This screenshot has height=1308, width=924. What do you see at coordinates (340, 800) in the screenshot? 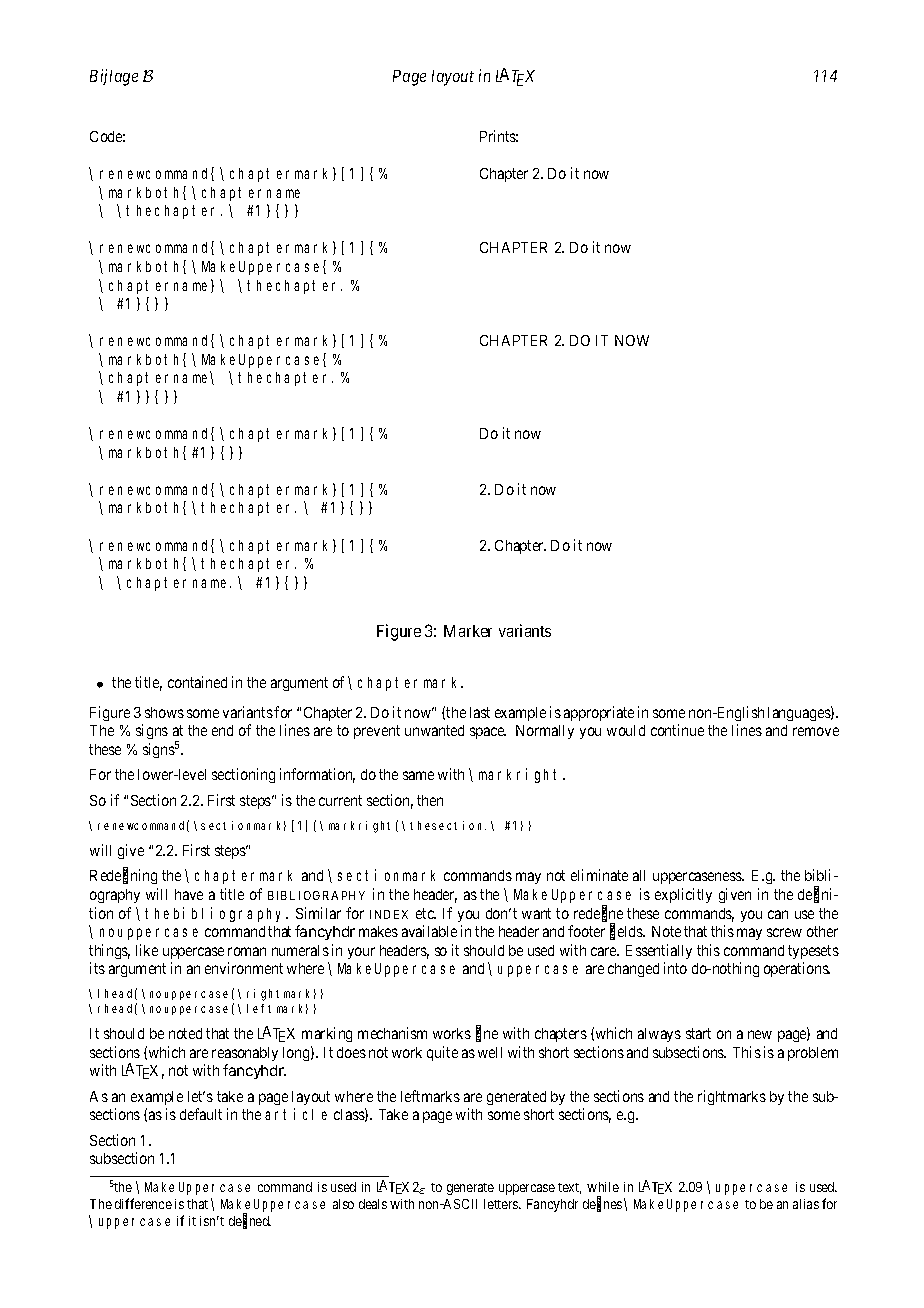
I see `current` at bounding box center [340, 800].
